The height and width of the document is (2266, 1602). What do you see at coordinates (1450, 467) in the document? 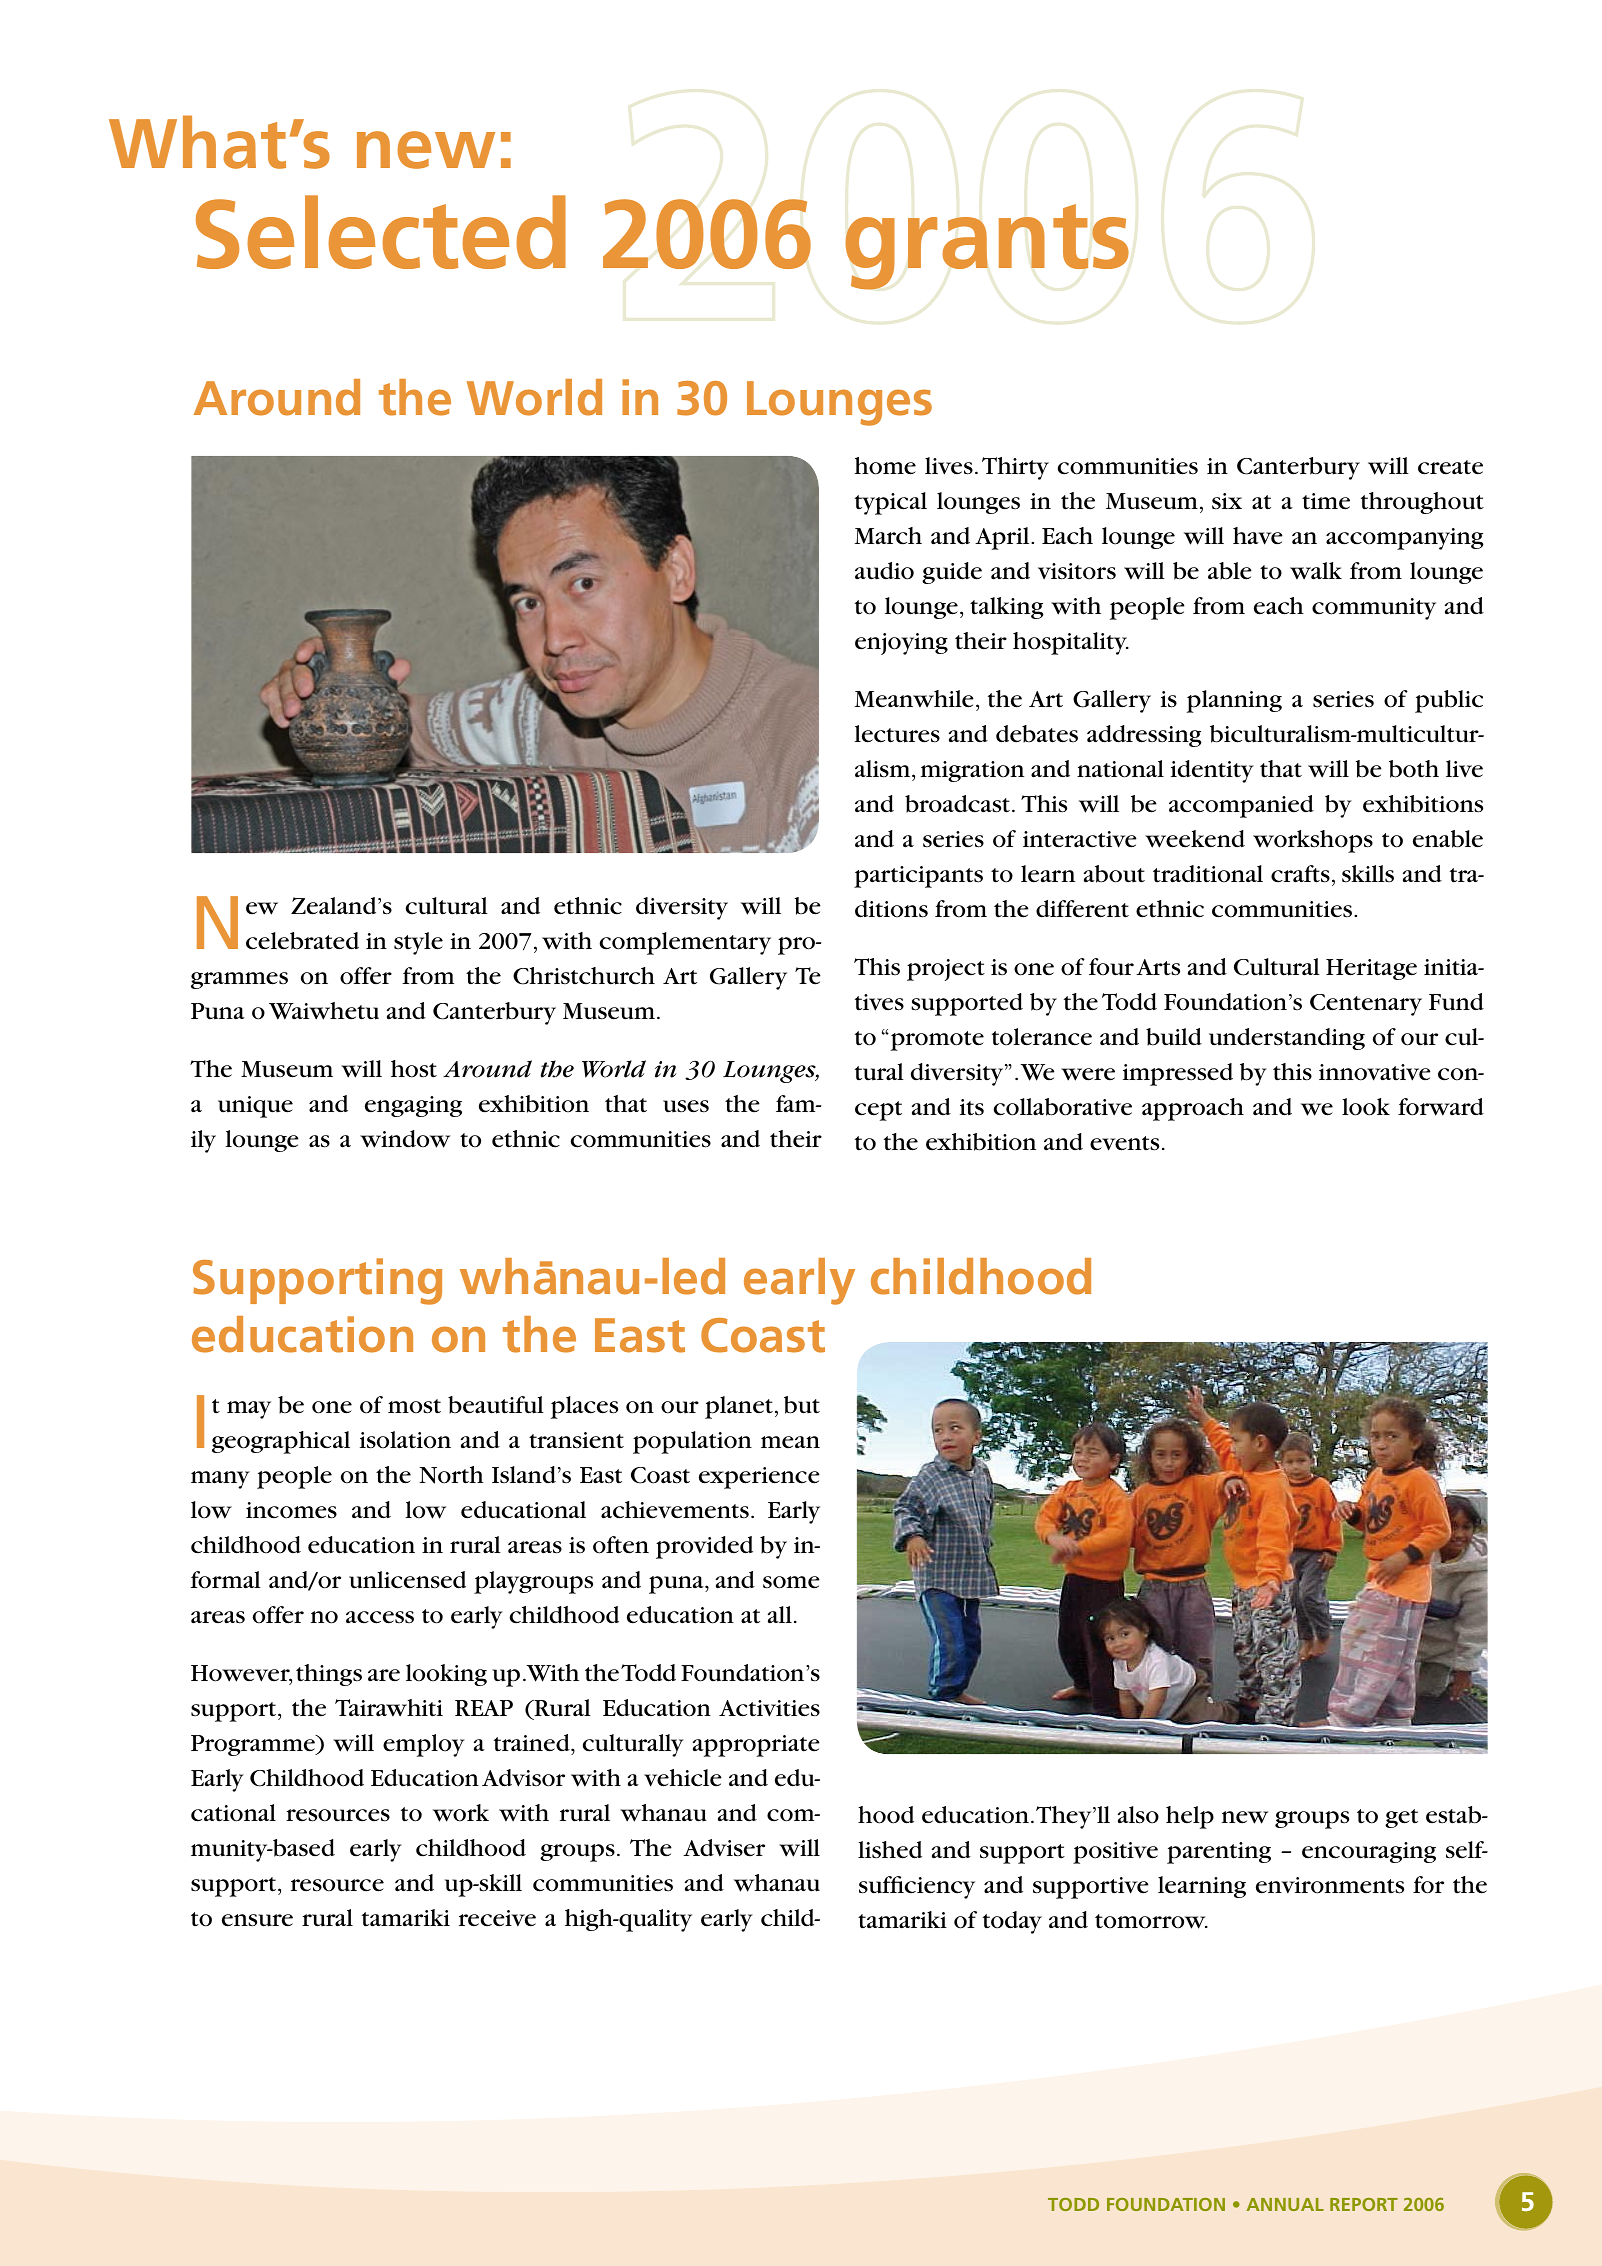
I see `create` at bounding box center [1450, 467].
